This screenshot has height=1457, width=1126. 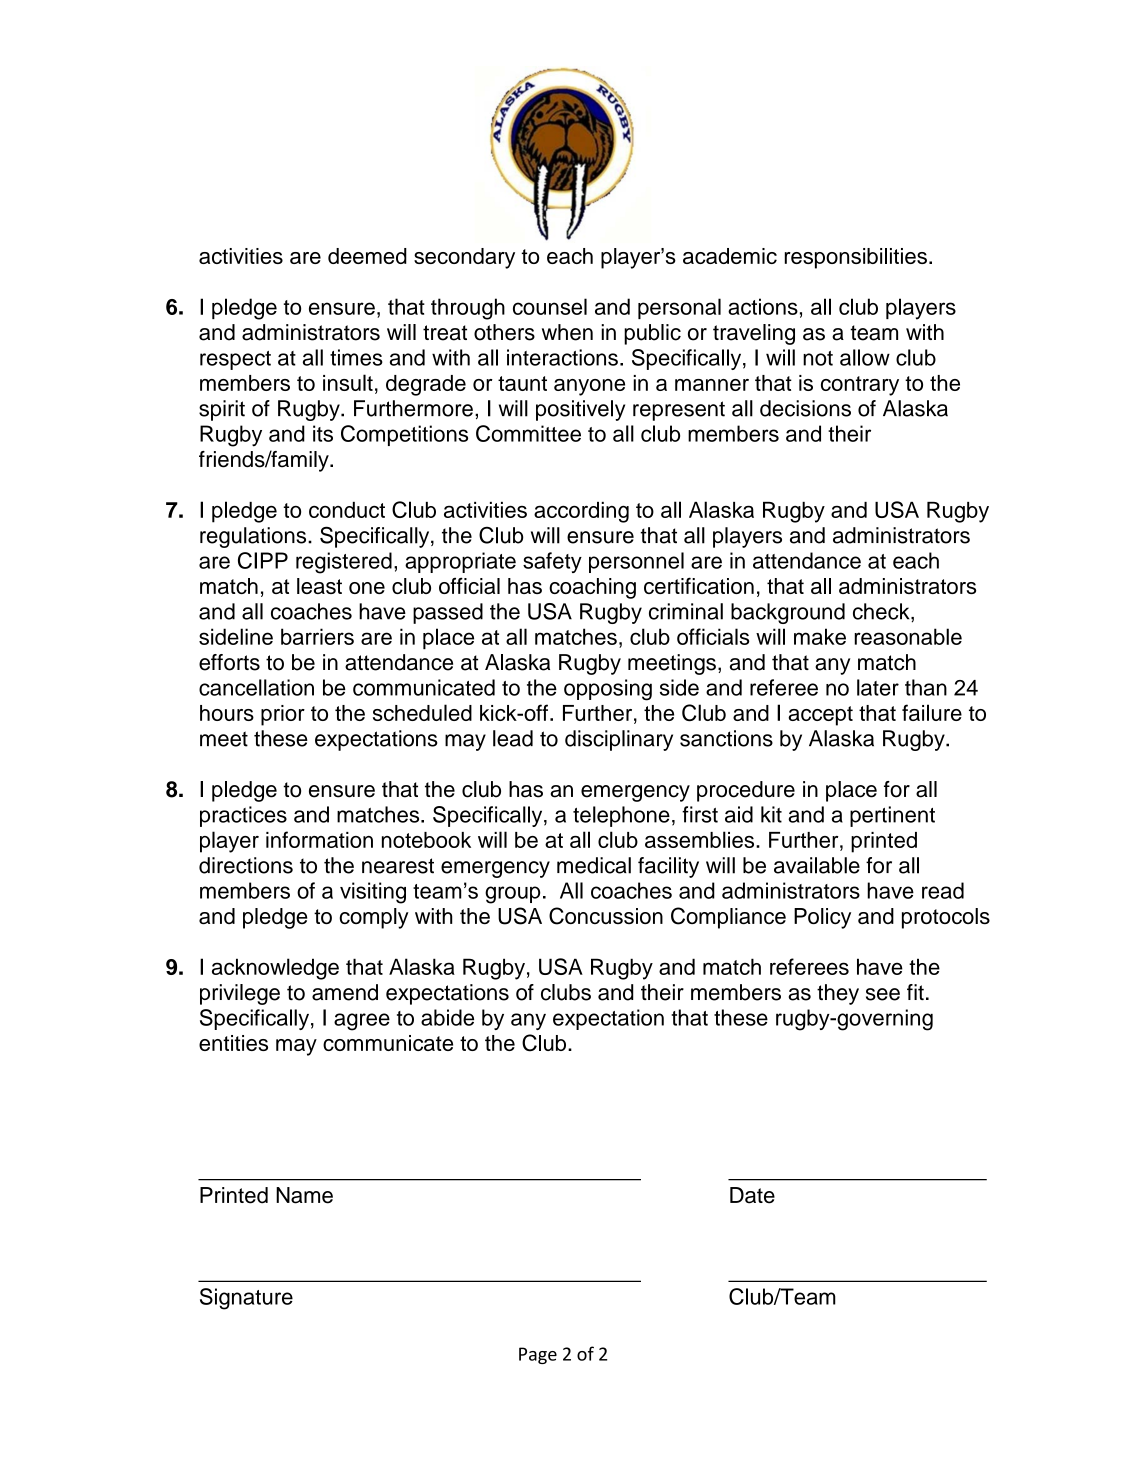 What do you see at coordinates (374, 918) in the screenshot?
I see `comply` at bounding box center [374, 918].
